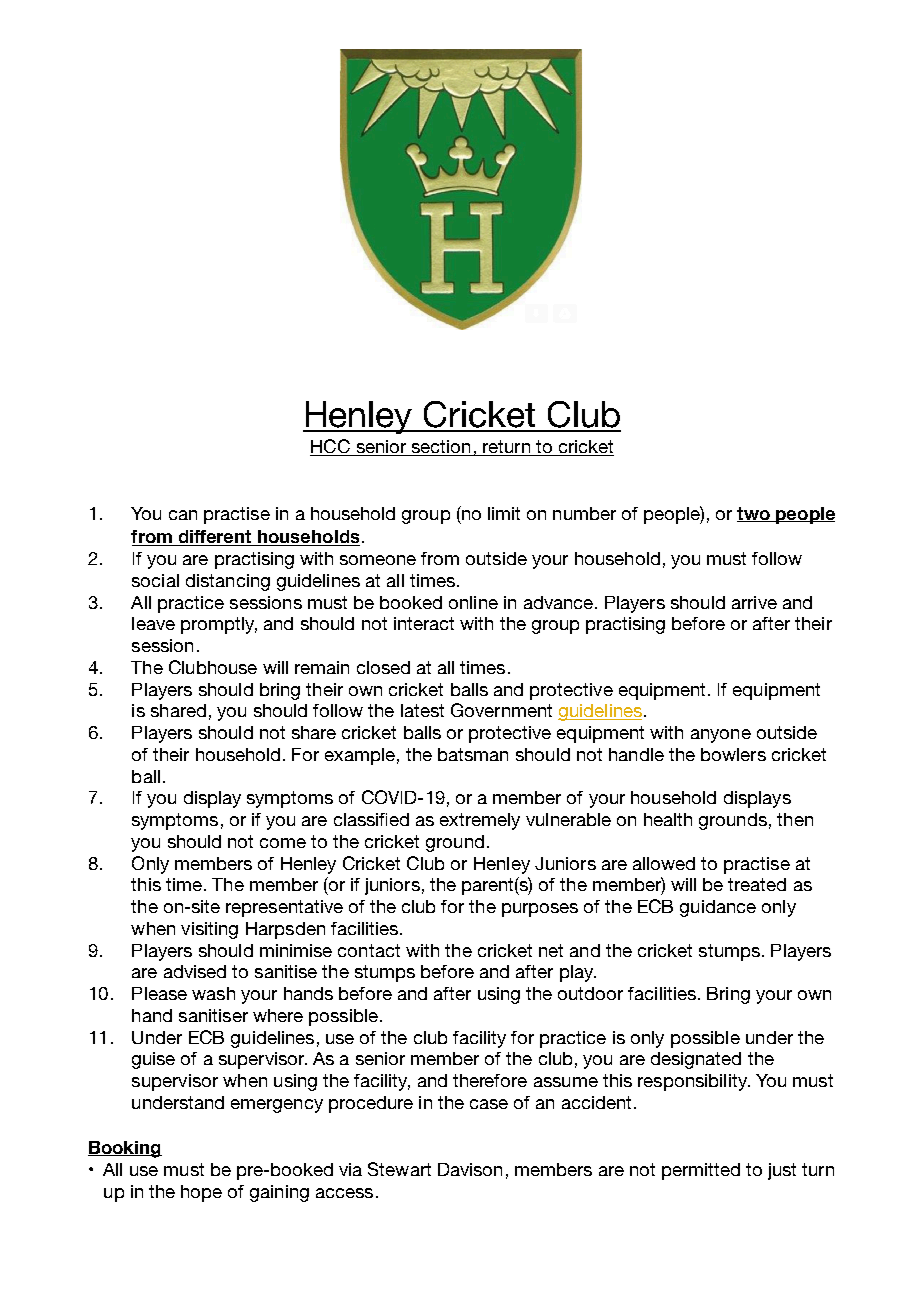 The height and width of the screenshot is (1308, 924). I want to click on hope, so click(201, 1193).
